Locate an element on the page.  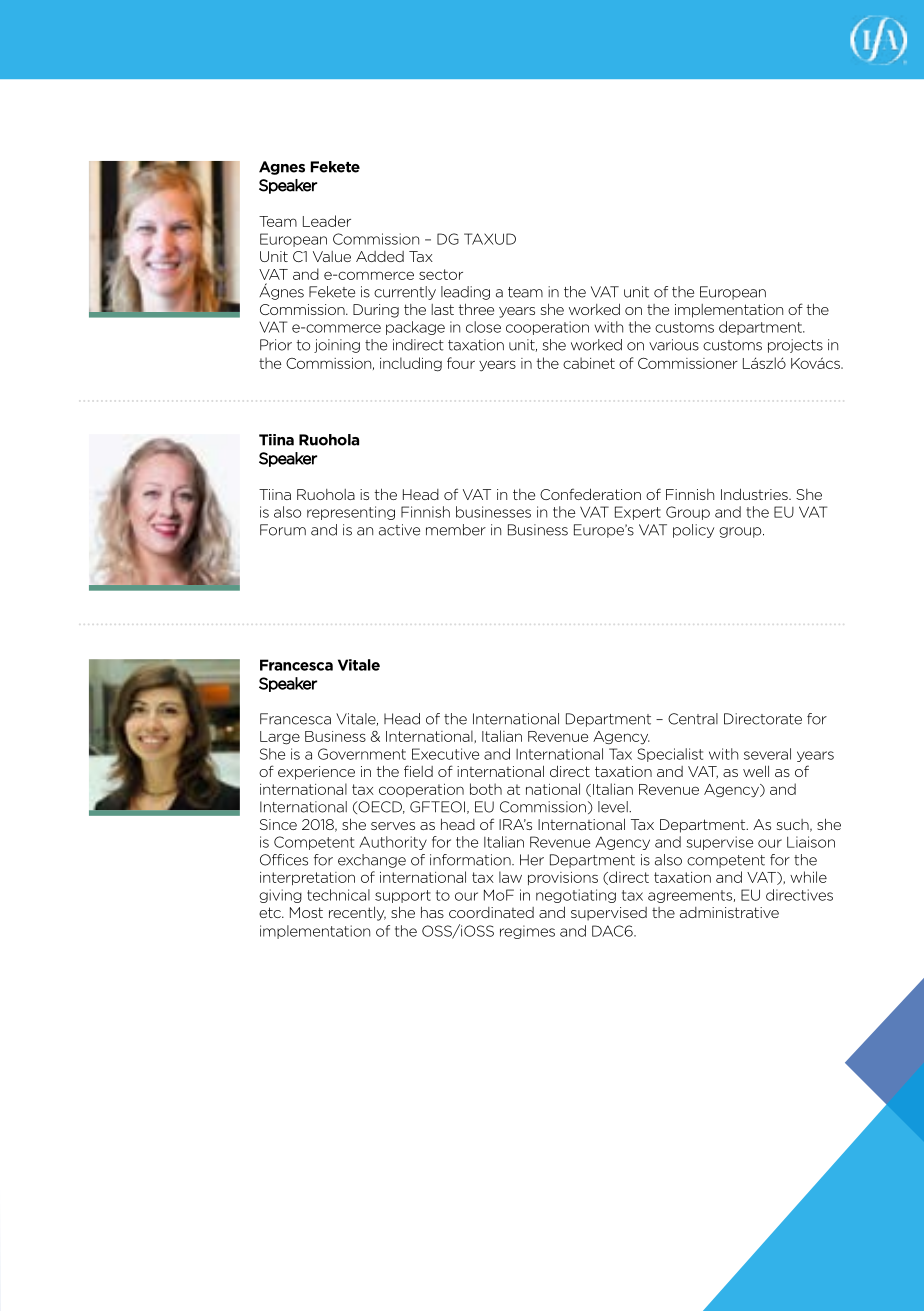
policy is located at coordinates (693, 531).
